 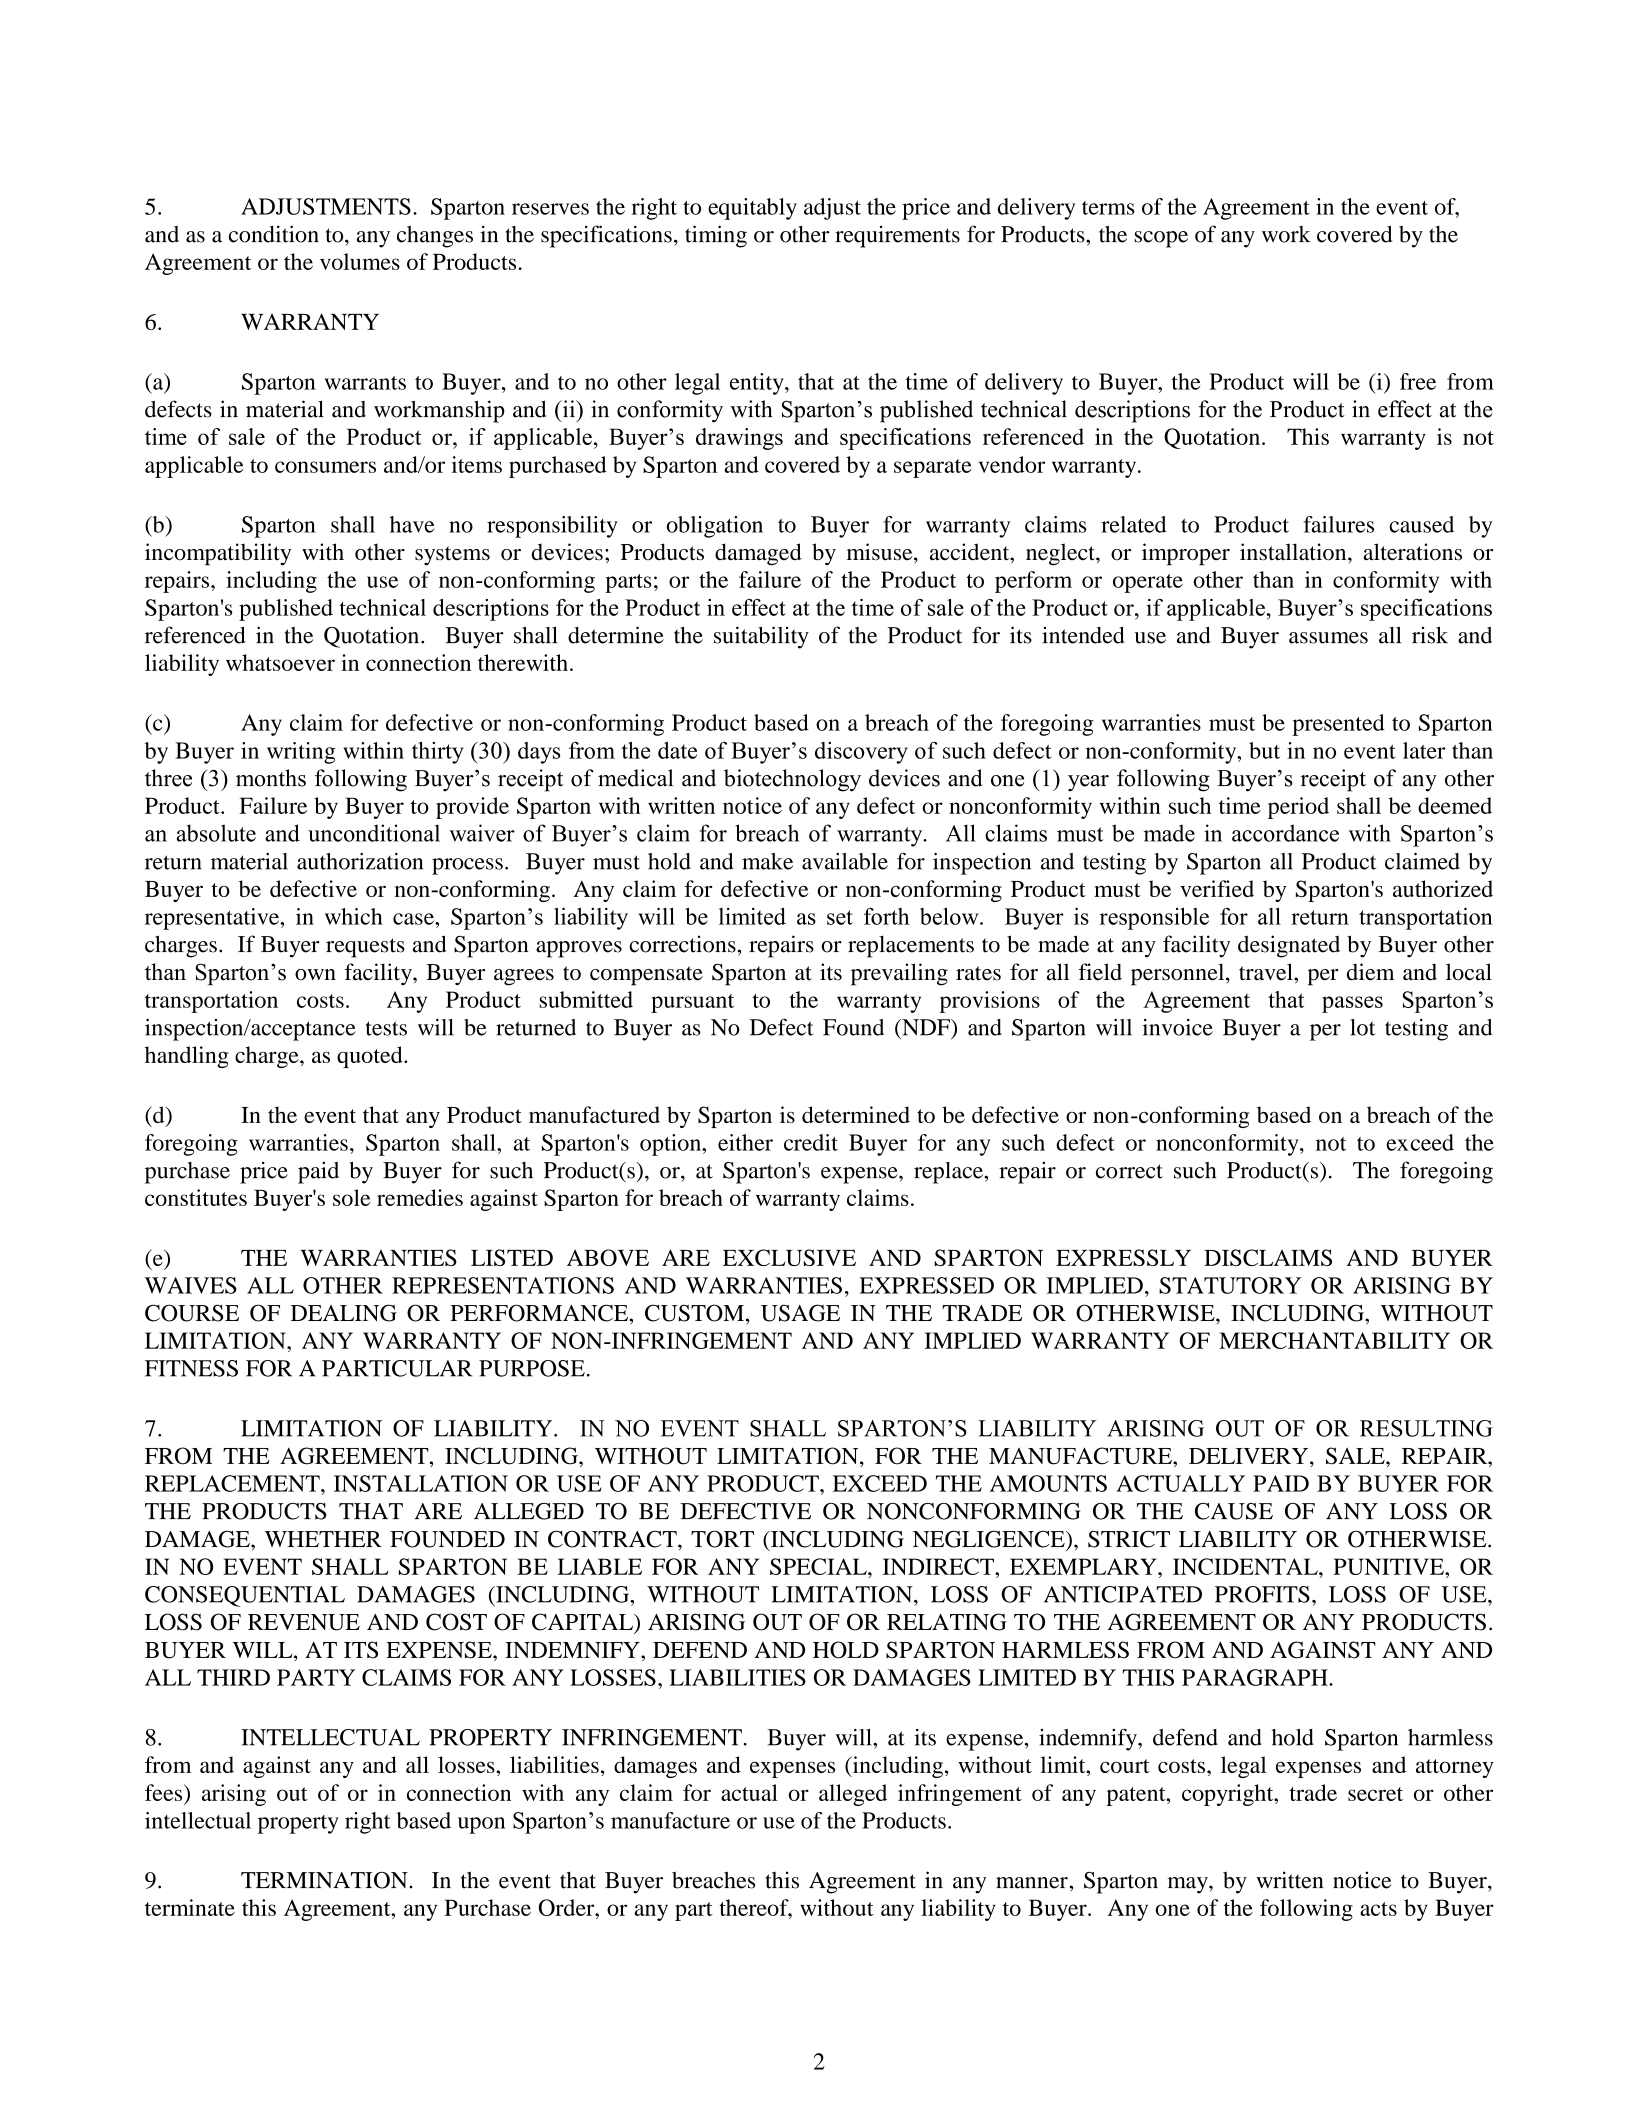 What do you see at coordinates (360, 261) in the screenshot?
I see `volumes` at bounding box center [360, 261].
